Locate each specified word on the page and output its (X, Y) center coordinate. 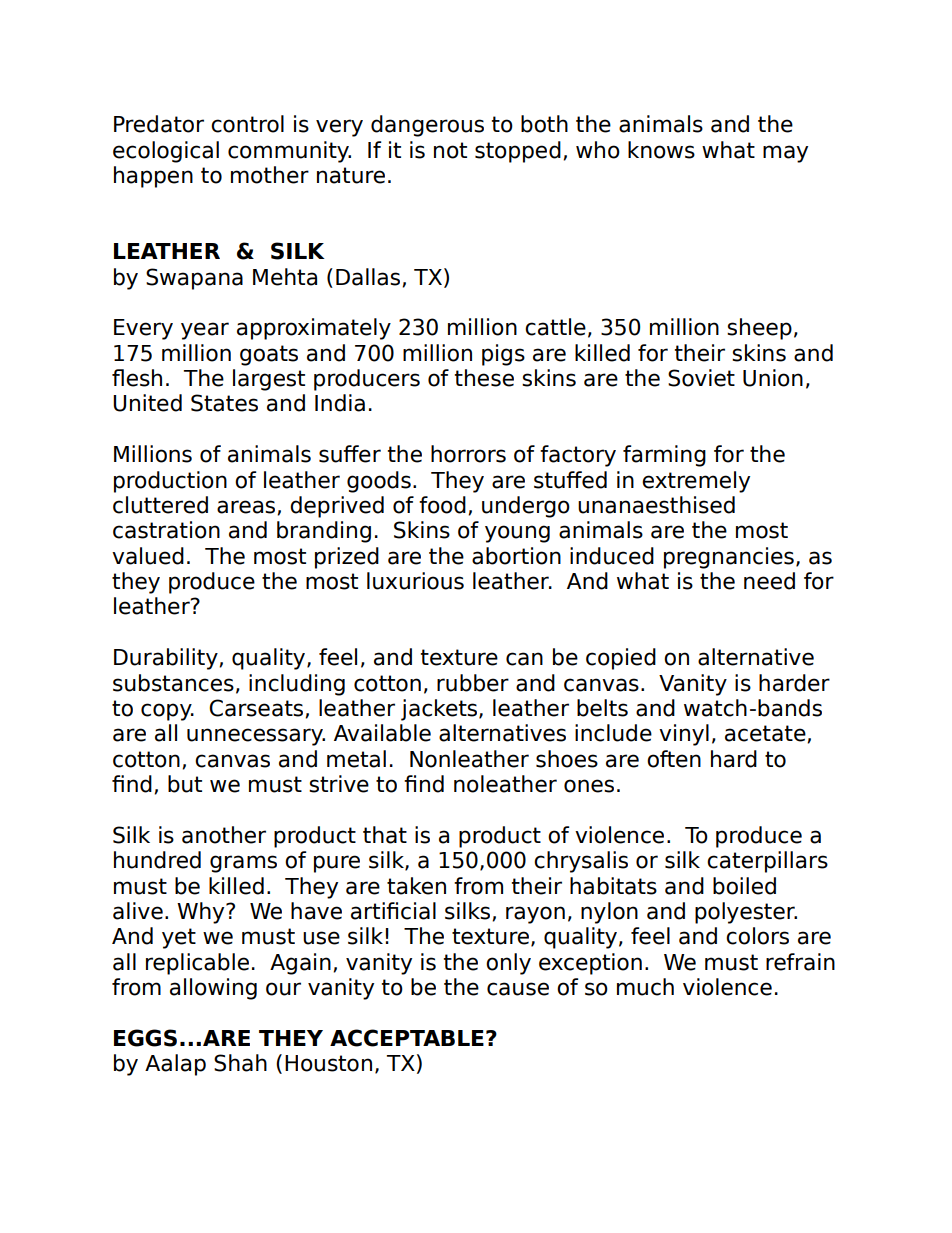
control (247, 124)
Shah (240, 1063)
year (205, 331)
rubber (473, 683)
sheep (759, 329)
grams (243, 864)
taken (416, 886)
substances (173, 683)
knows (661, 150)
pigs (503, 355)
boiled (744, 886)
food (442, 505)
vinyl (684, 735)
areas (247, 507)
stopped (518, 152)
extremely (696, 482)
